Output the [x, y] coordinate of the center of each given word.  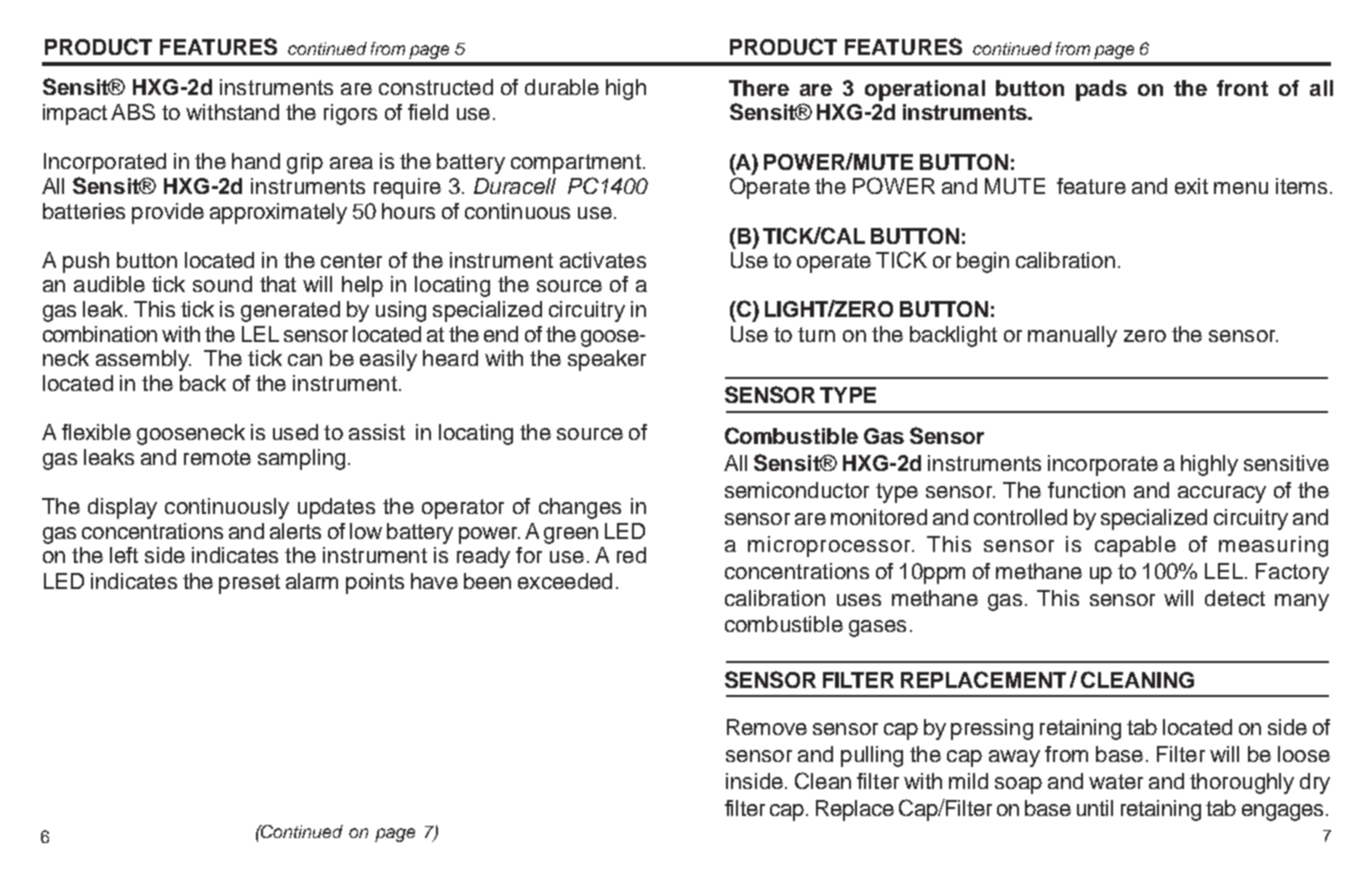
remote [217, 457]
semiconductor [797, 490]
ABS [133, 111]
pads [1101, 90]
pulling [872, 756]
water [1116, 781]
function [1086, 490]
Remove [767, 727]
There [759, 88]
